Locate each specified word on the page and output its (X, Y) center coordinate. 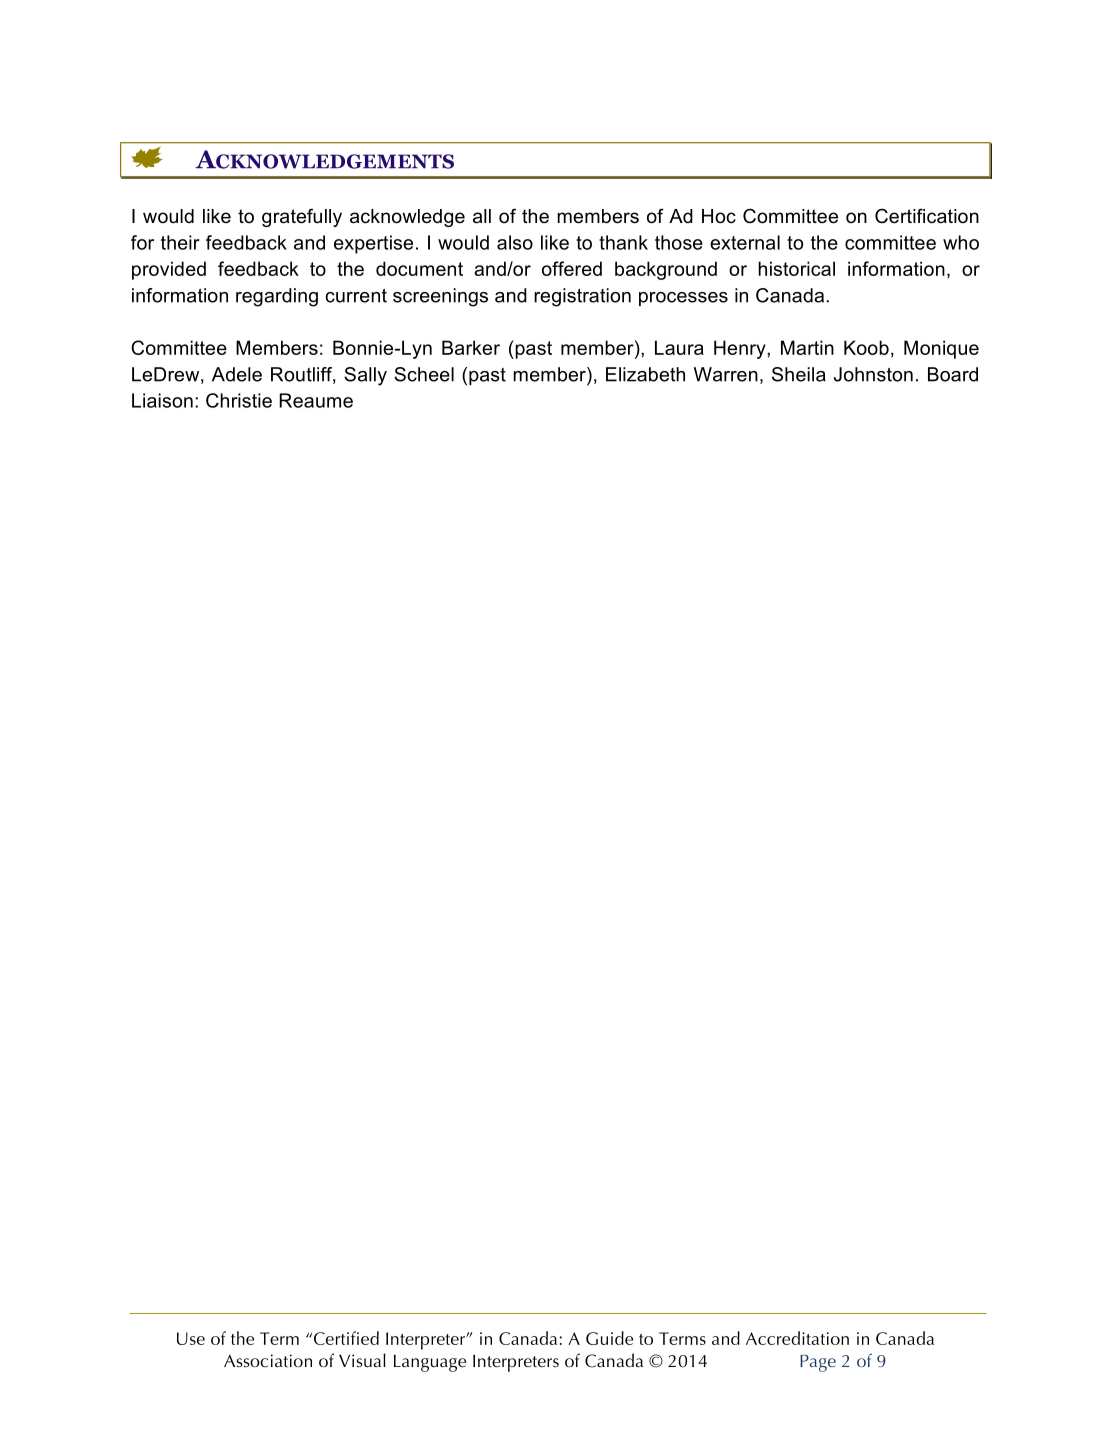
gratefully (302, 217)
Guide (609, 1338)
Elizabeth (645, 374)
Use (191, 1338)
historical (796, 268)
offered (572, 268)
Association (268, 1361)
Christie (239, 400)
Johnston (873, 374)
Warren (726, 374)
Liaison (162, 400)
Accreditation (797, 1338)
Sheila (799, 374)
